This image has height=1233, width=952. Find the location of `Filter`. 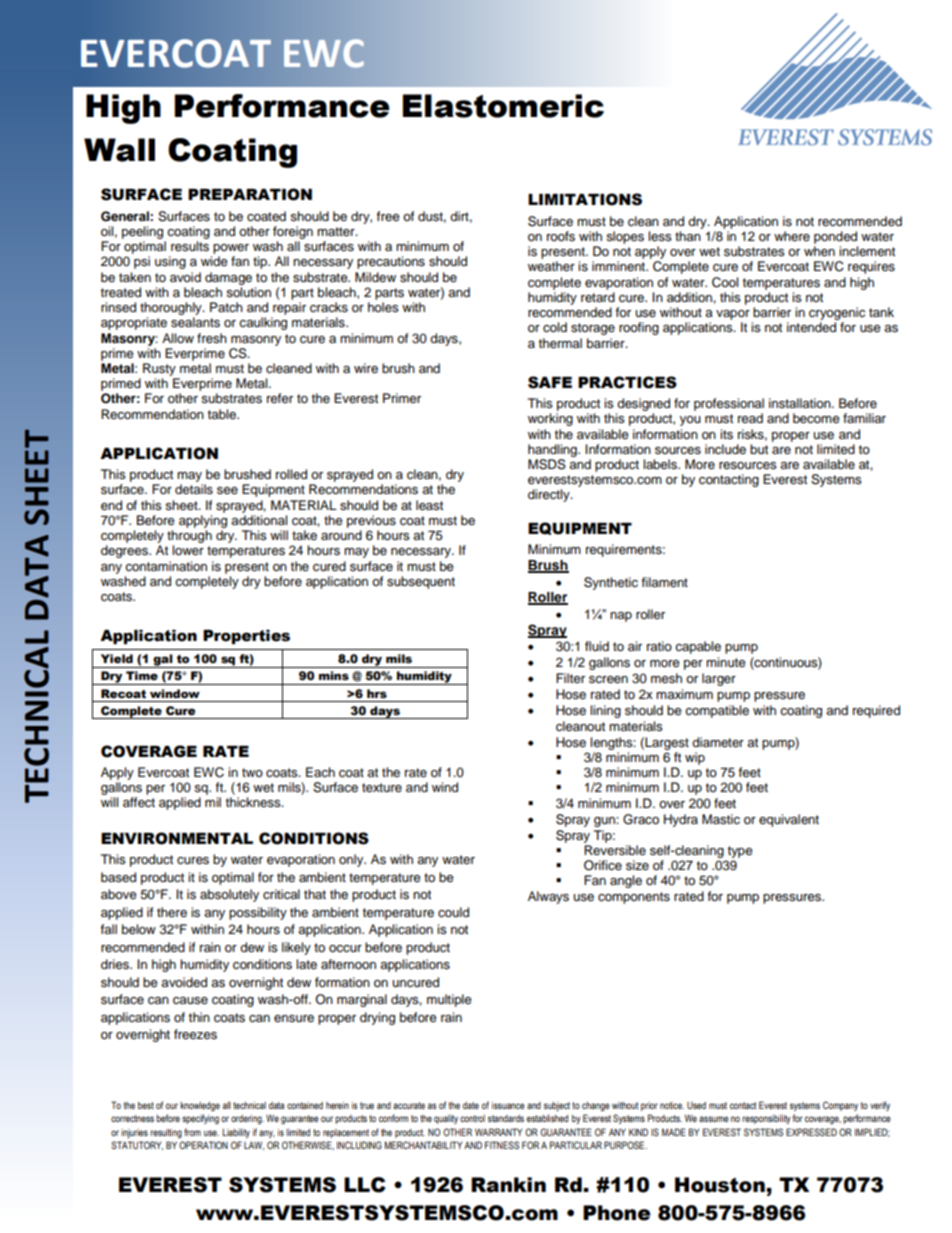

Filter is located at coordinates (570, 678).
